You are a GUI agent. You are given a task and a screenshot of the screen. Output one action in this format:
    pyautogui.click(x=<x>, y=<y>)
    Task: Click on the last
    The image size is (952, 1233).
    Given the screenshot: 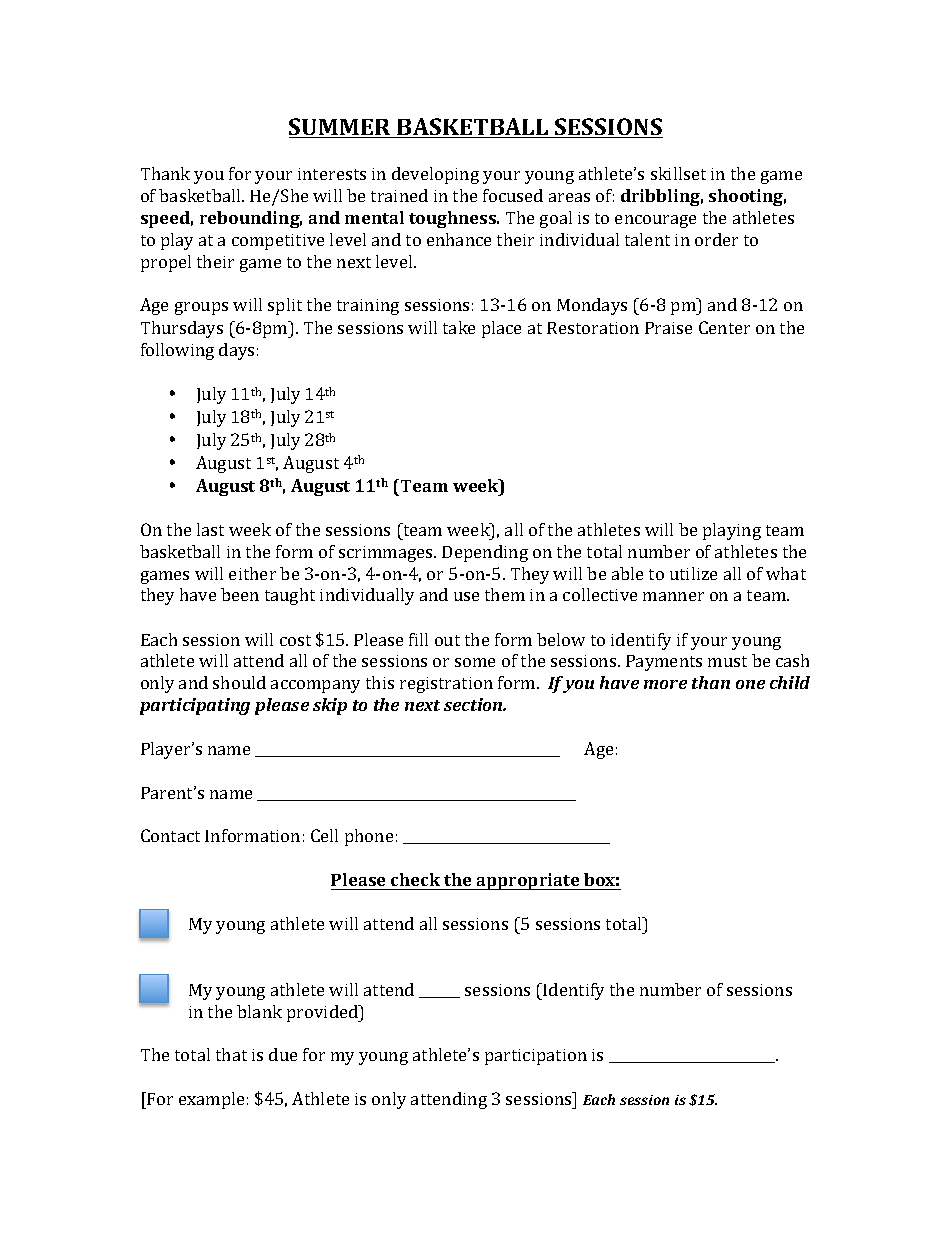 What is the action you would take?
    pyautogui.click(x=210, y=529)
